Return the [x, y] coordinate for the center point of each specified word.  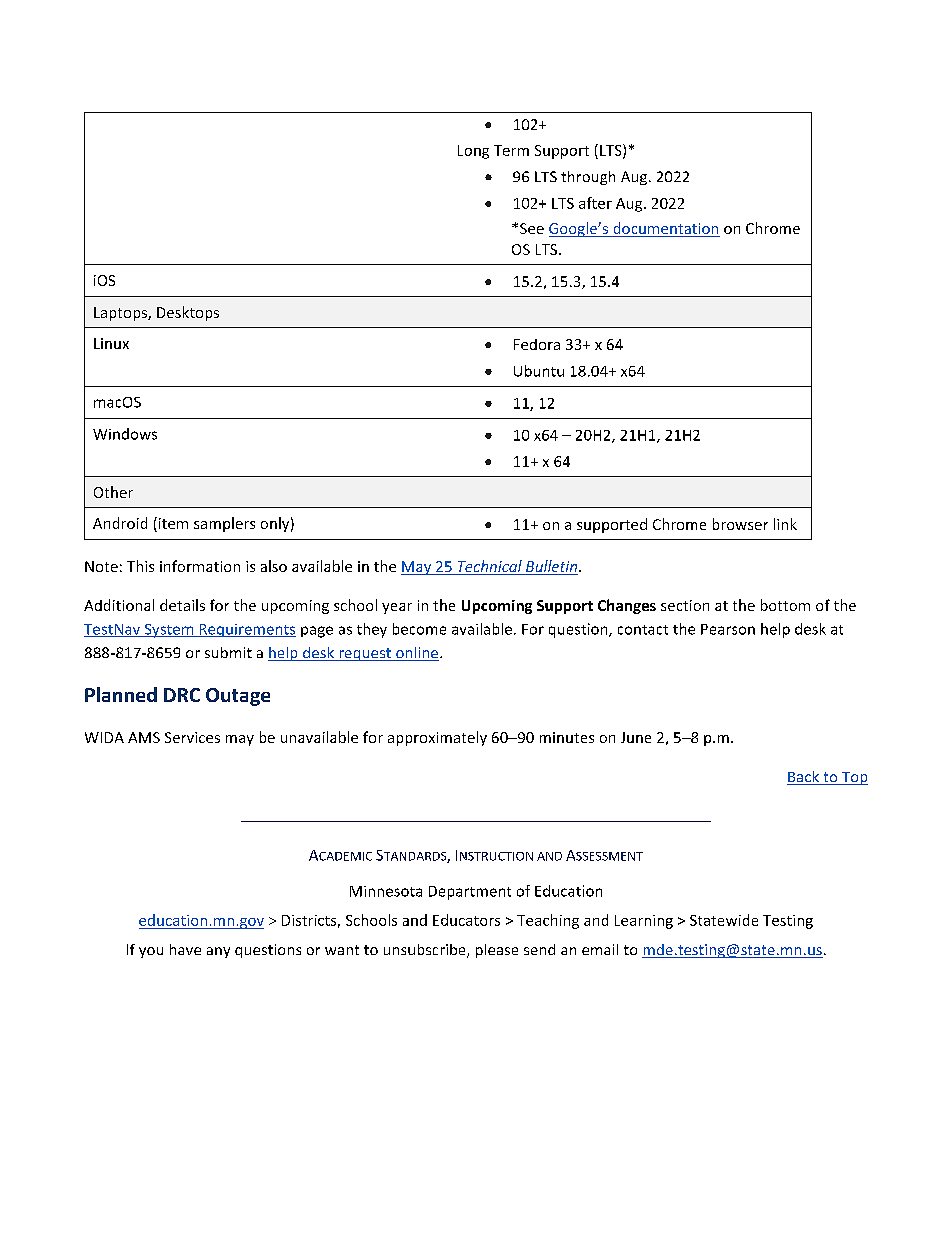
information [200, 566]
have [185, 949]
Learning [644, 922]
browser [740, 524]
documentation [665, 229]
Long [473, 152]
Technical [489, 567]
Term [511, 150]
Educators [466, 920]
